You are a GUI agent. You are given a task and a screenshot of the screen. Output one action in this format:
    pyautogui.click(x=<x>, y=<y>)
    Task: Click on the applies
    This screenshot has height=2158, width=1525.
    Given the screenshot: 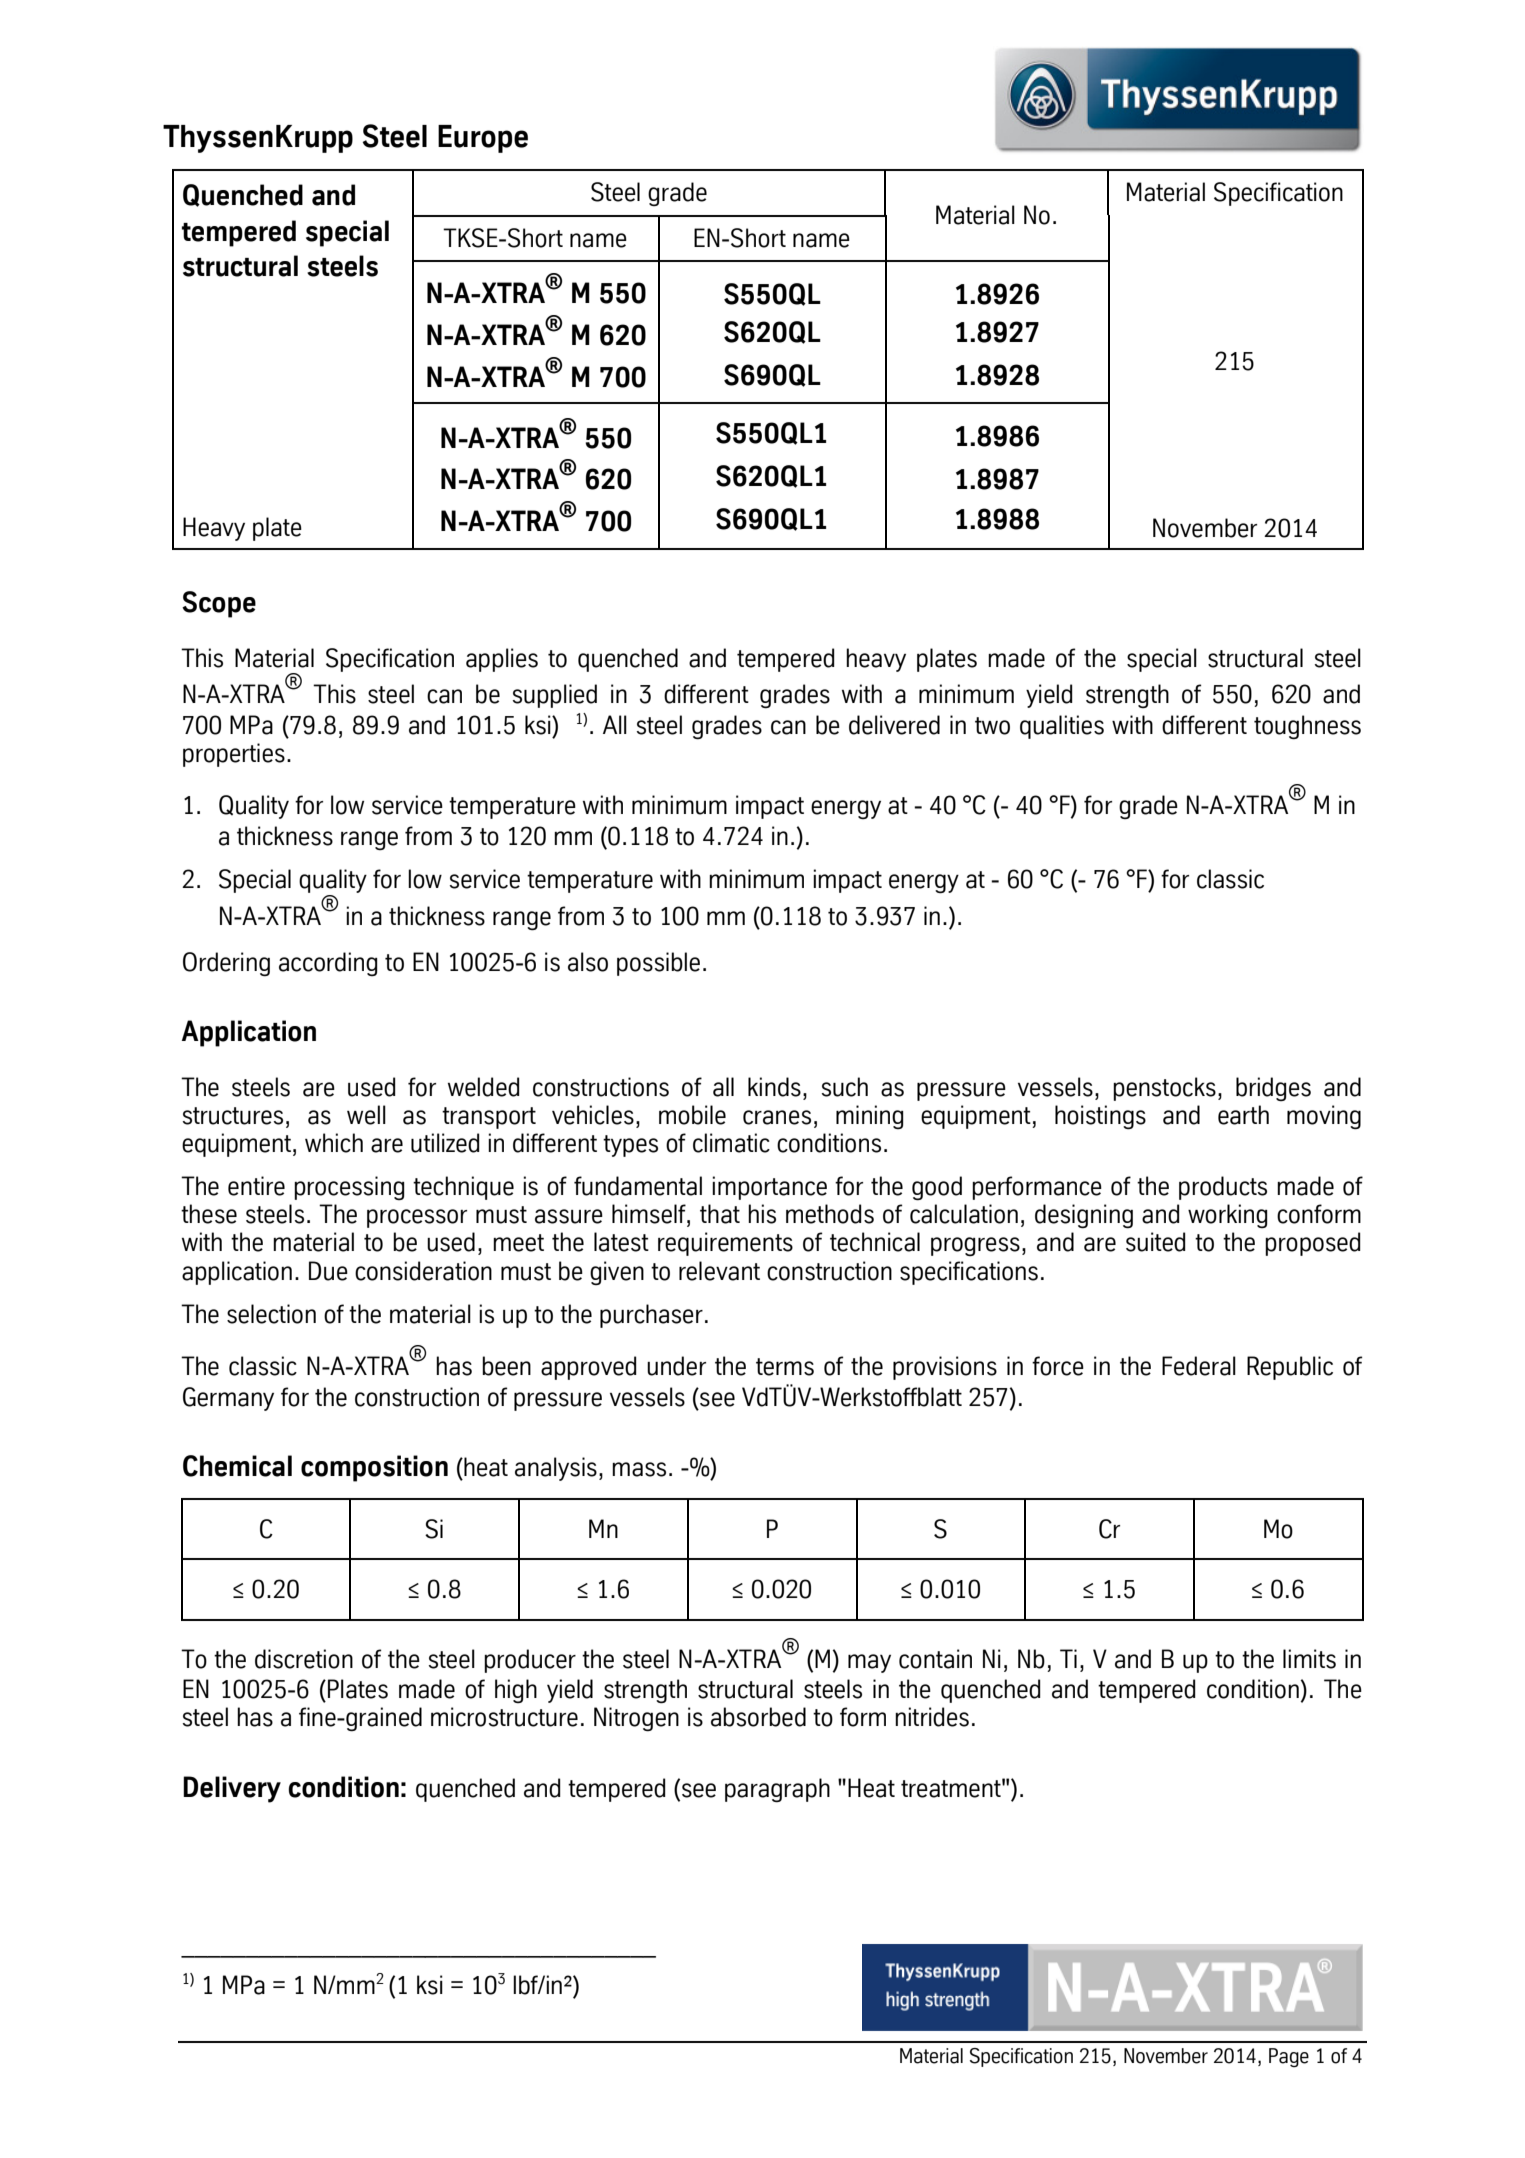 What is the action you would take?
    pyautogui.click(x=502, y=660)
